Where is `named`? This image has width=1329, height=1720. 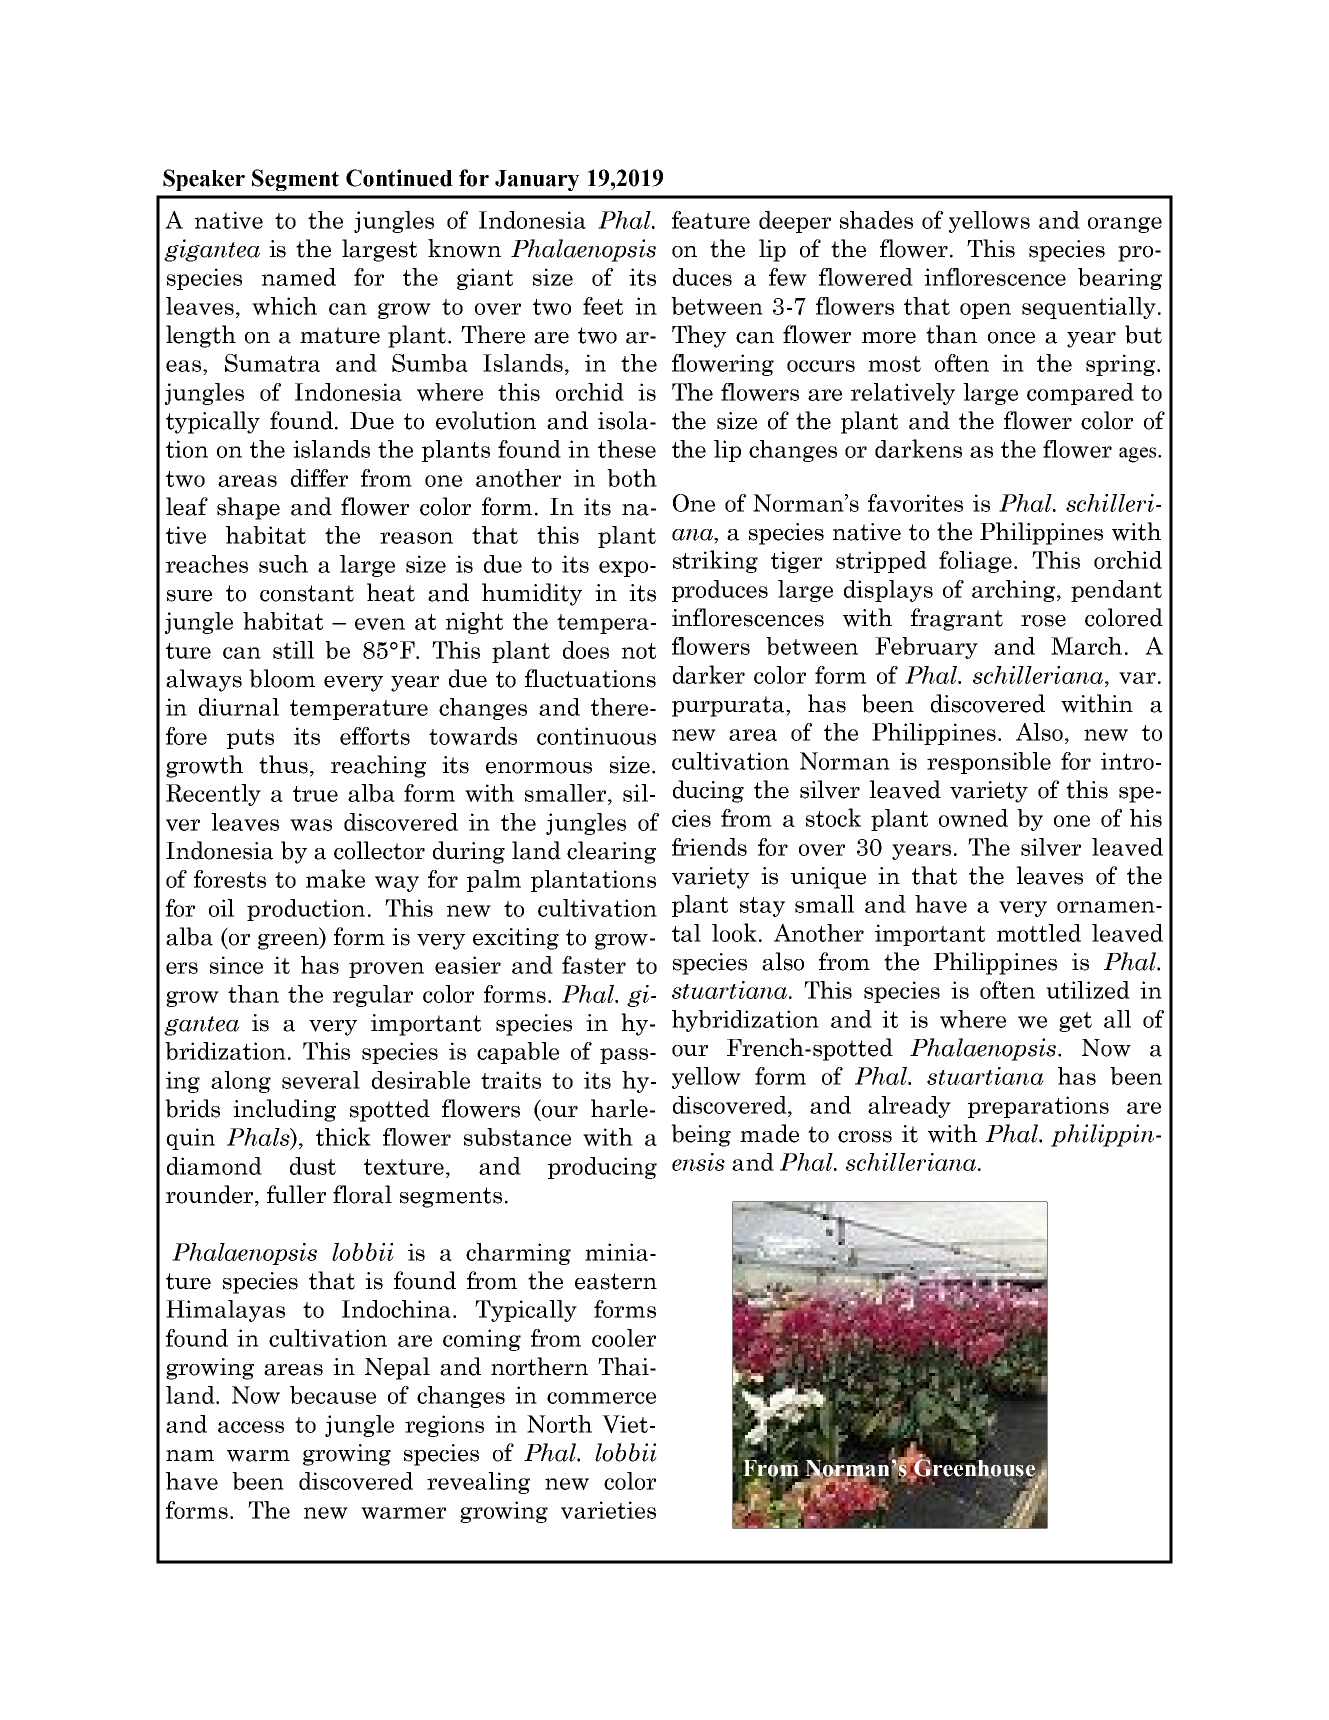
named is located at coordinates (299, 277).
